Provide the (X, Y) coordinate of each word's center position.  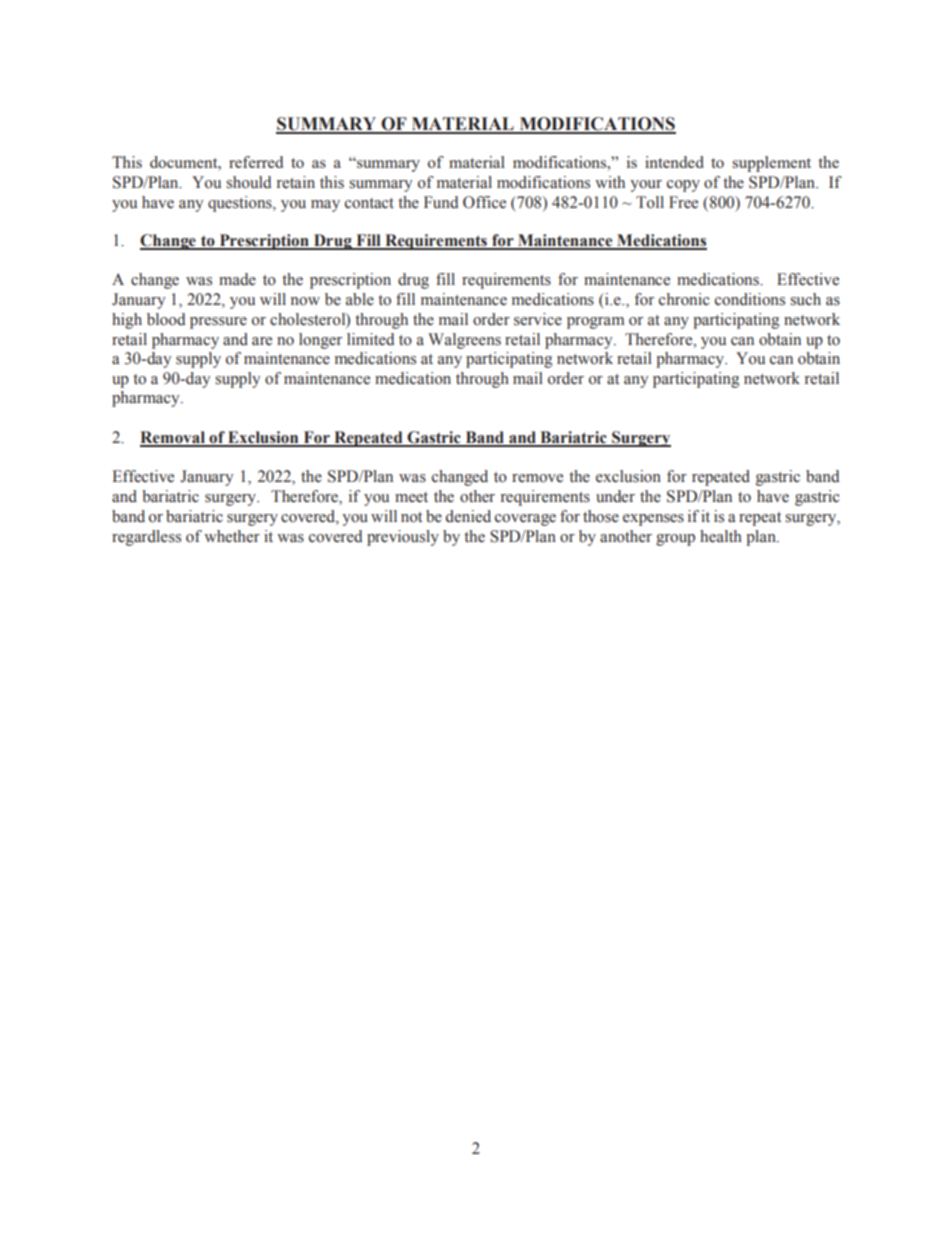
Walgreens (464, 341)
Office (484, 202)
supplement (771, 164)
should (248, 182)
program (595, 323)
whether (232, 536)
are (262, 341)
